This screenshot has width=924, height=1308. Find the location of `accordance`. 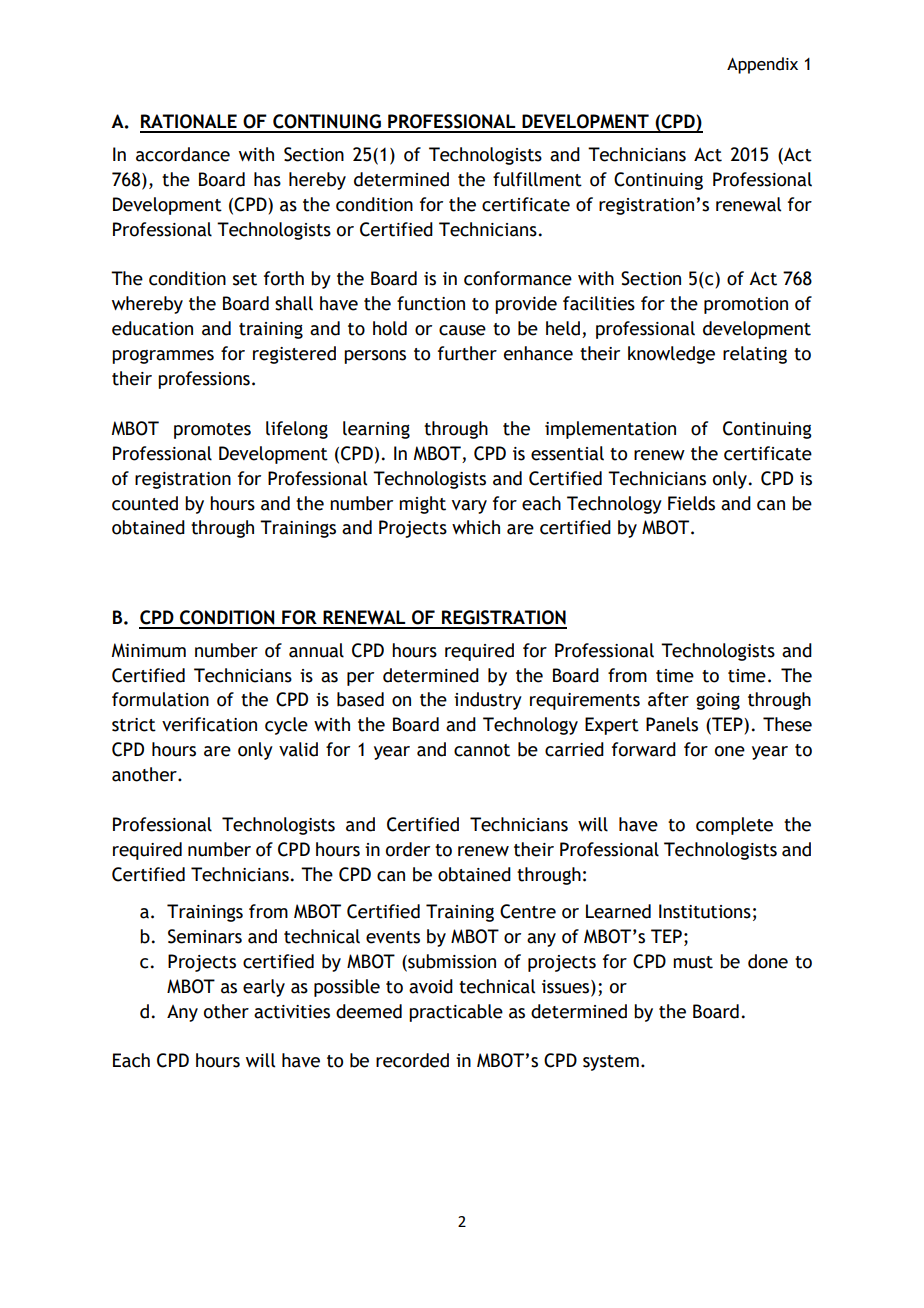

accordance is located at coordinates (183, 154).
